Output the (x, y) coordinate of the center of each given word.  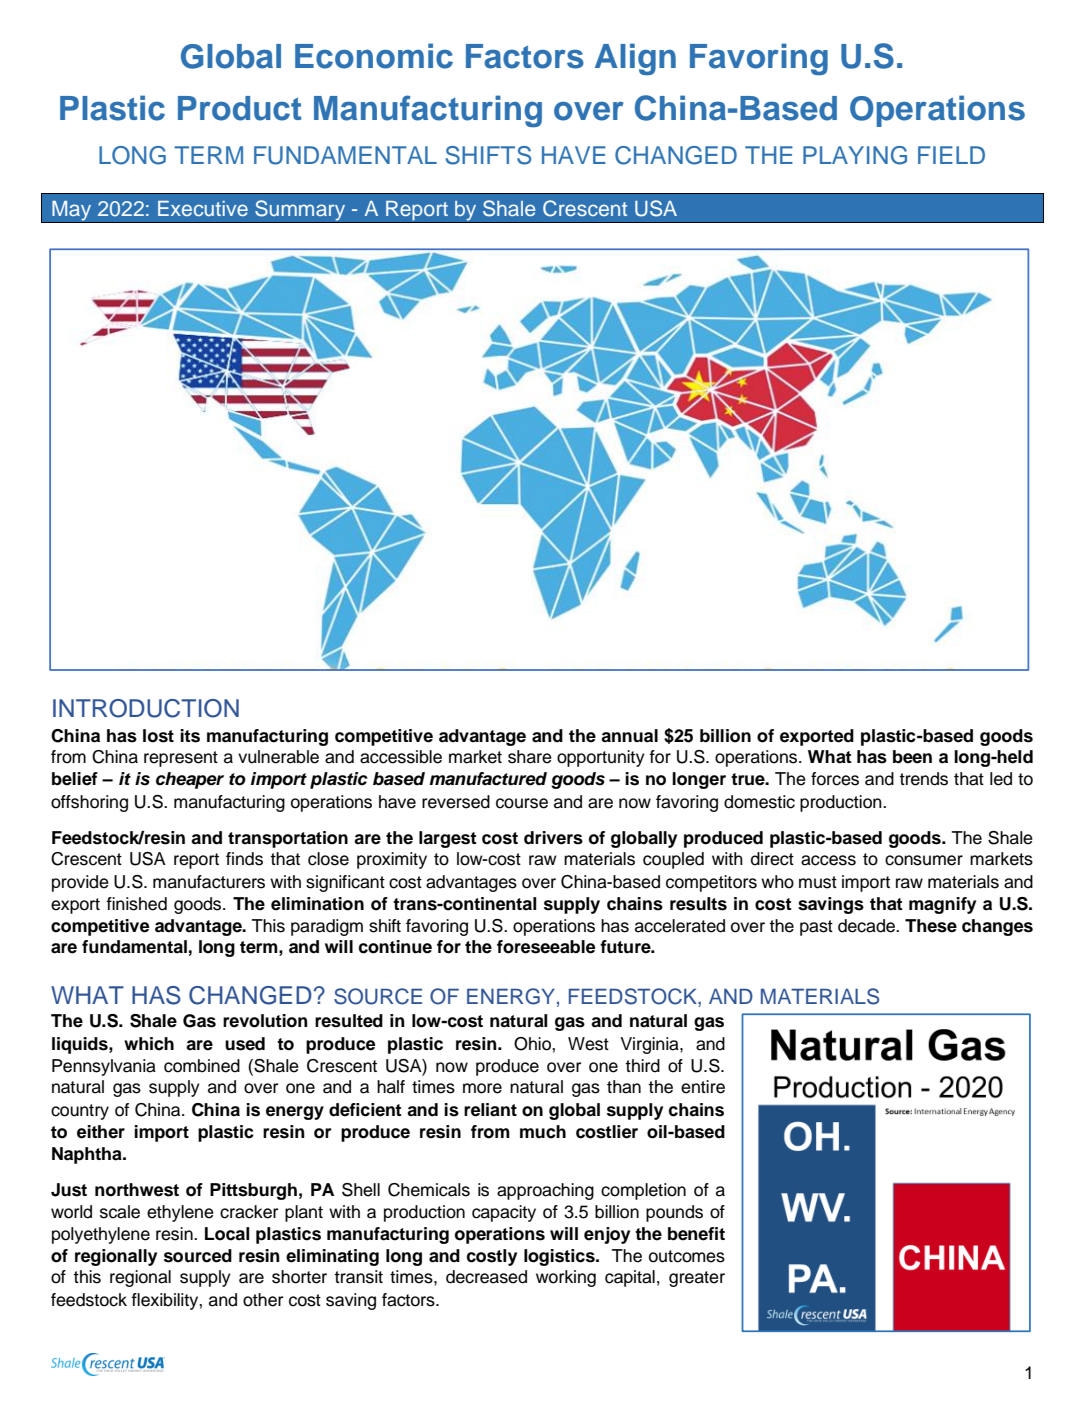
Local (227, 1234)
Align (635, 59)
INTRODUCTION (146, 708)
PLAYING (855, 155)
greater (697, 1279)
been (912, 757)
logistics (560, 1257)
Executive (203, 208)
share (530, 757)
